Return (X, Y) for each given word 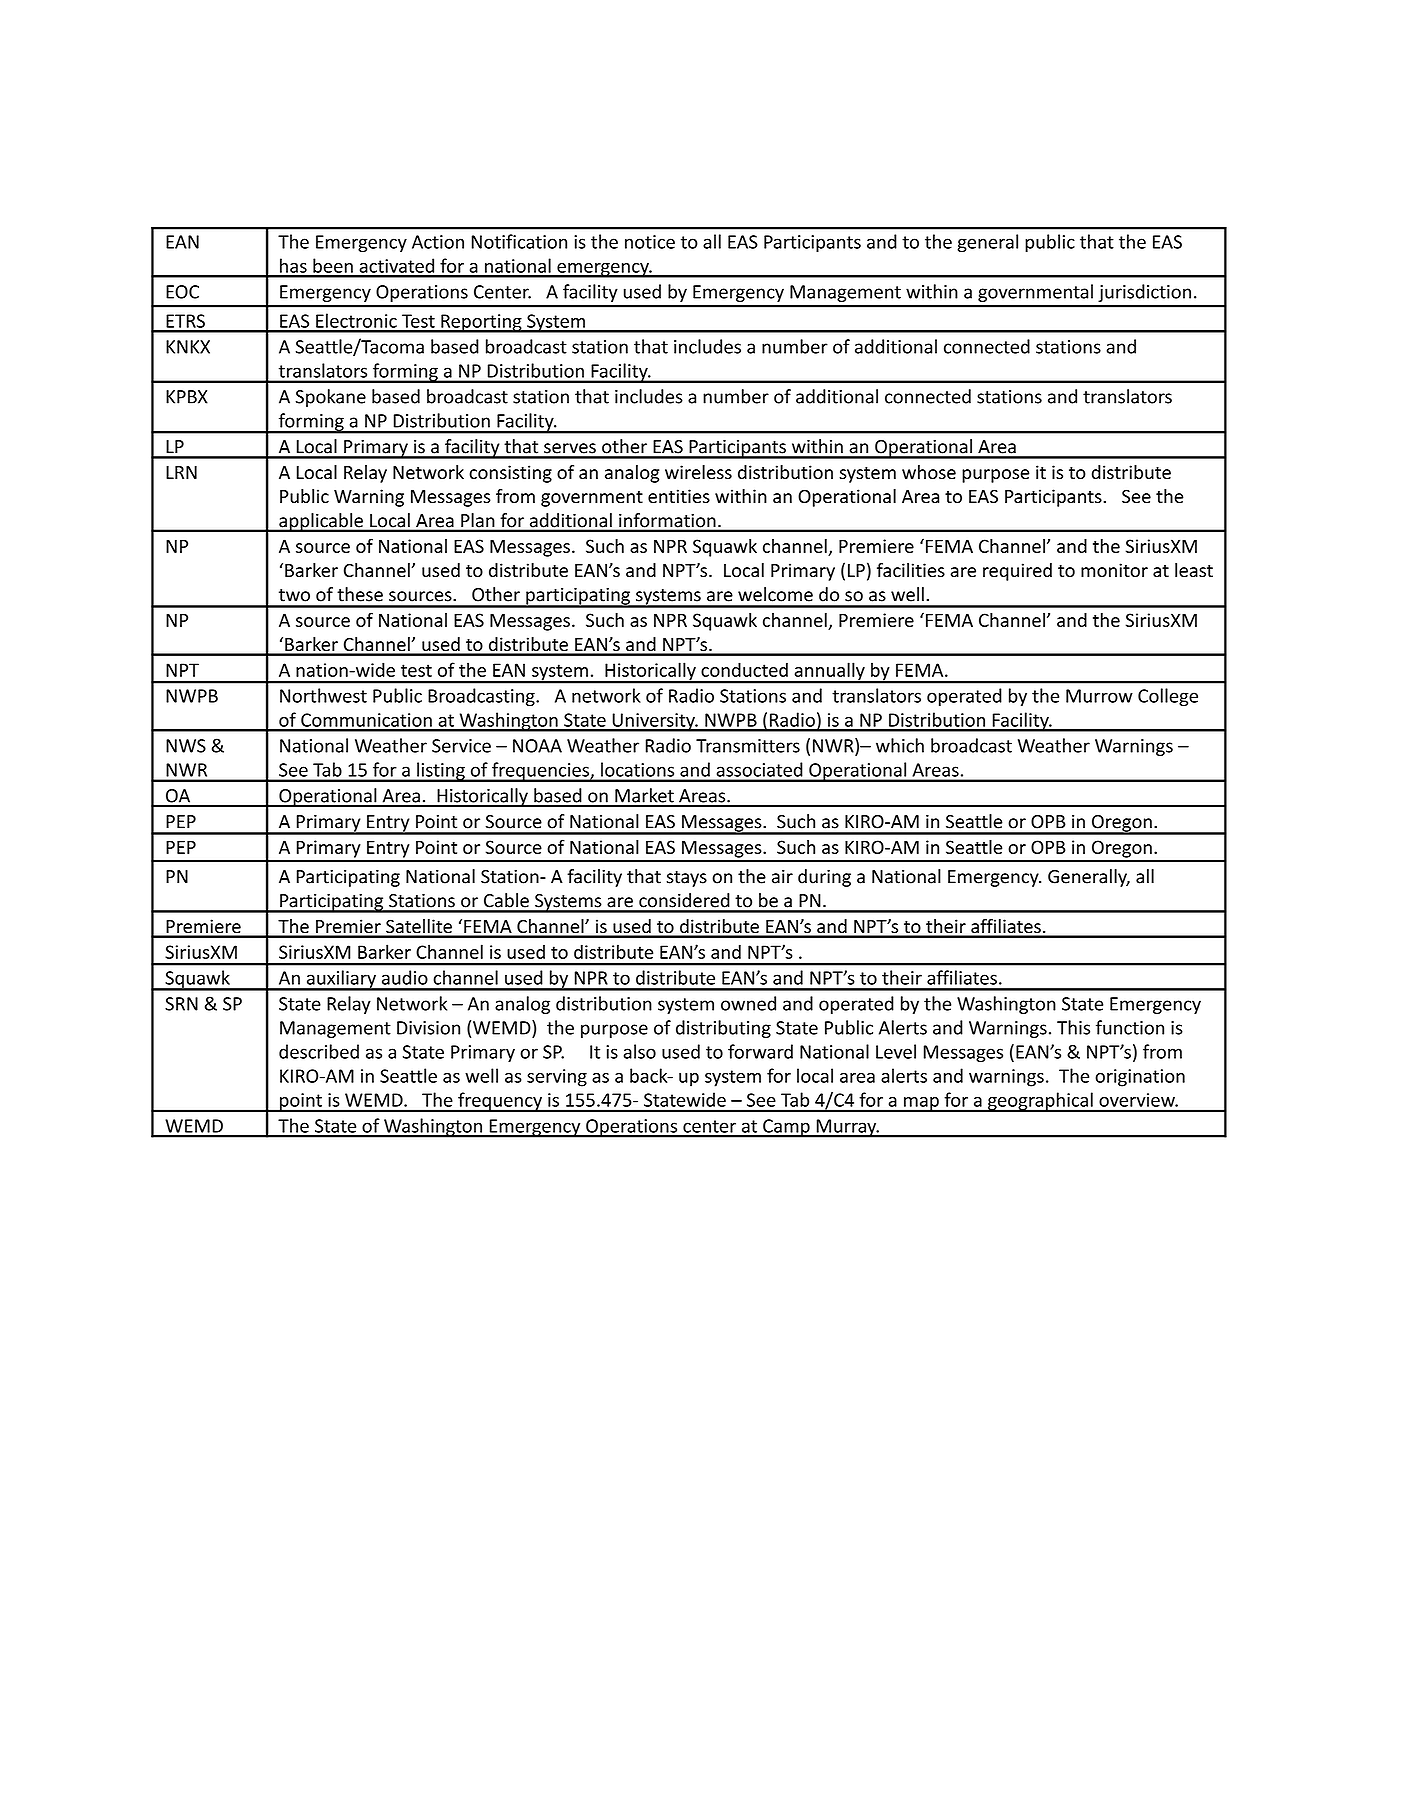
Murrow (1099, 696)
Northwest (323, 695)
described (319, 1051)
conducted (744, 669)
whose (929, 472)
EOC (182, 292)
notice (650, 242)
